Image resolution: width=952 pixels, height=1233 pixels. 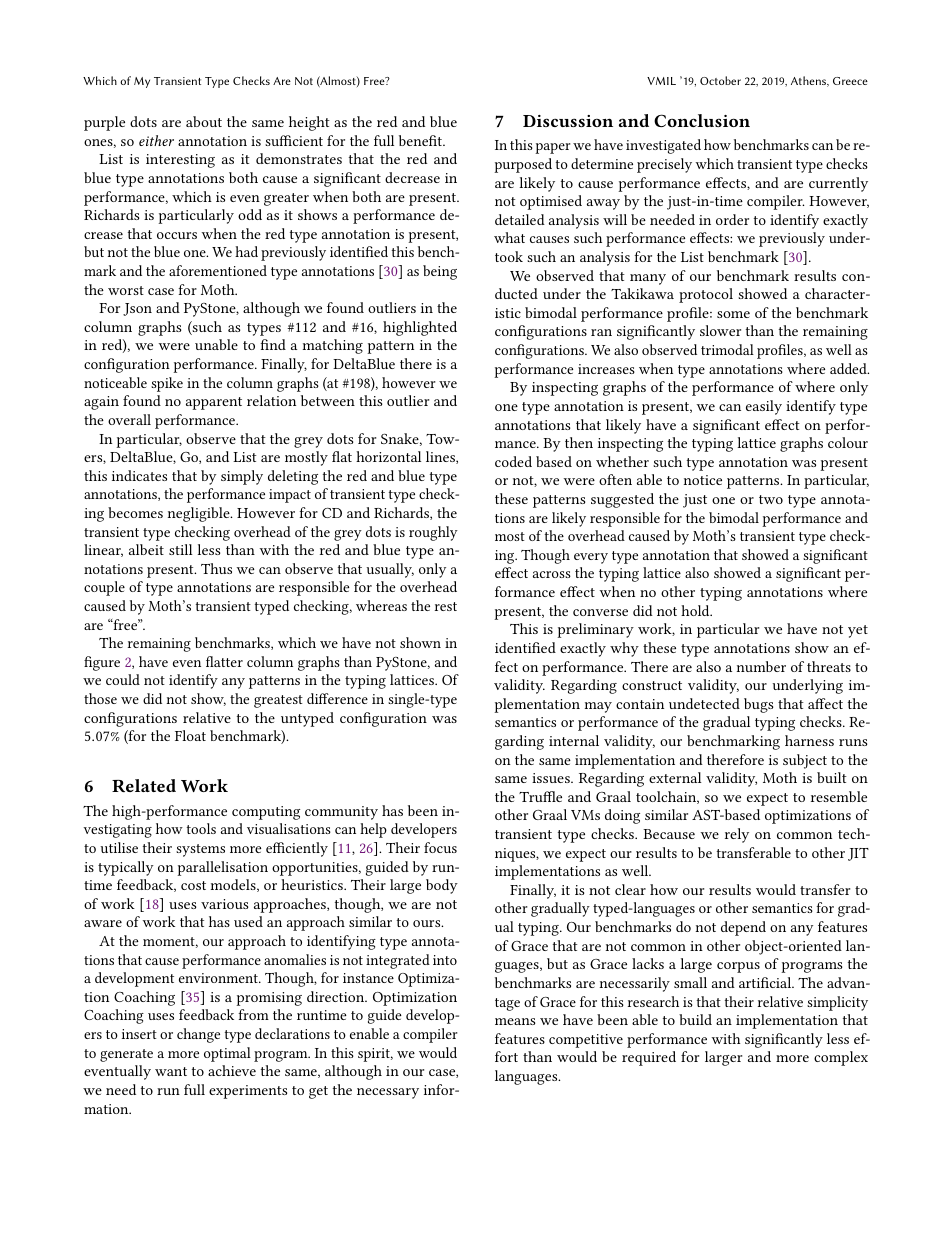 I want to click on means, so click(x=515, y=1021).
